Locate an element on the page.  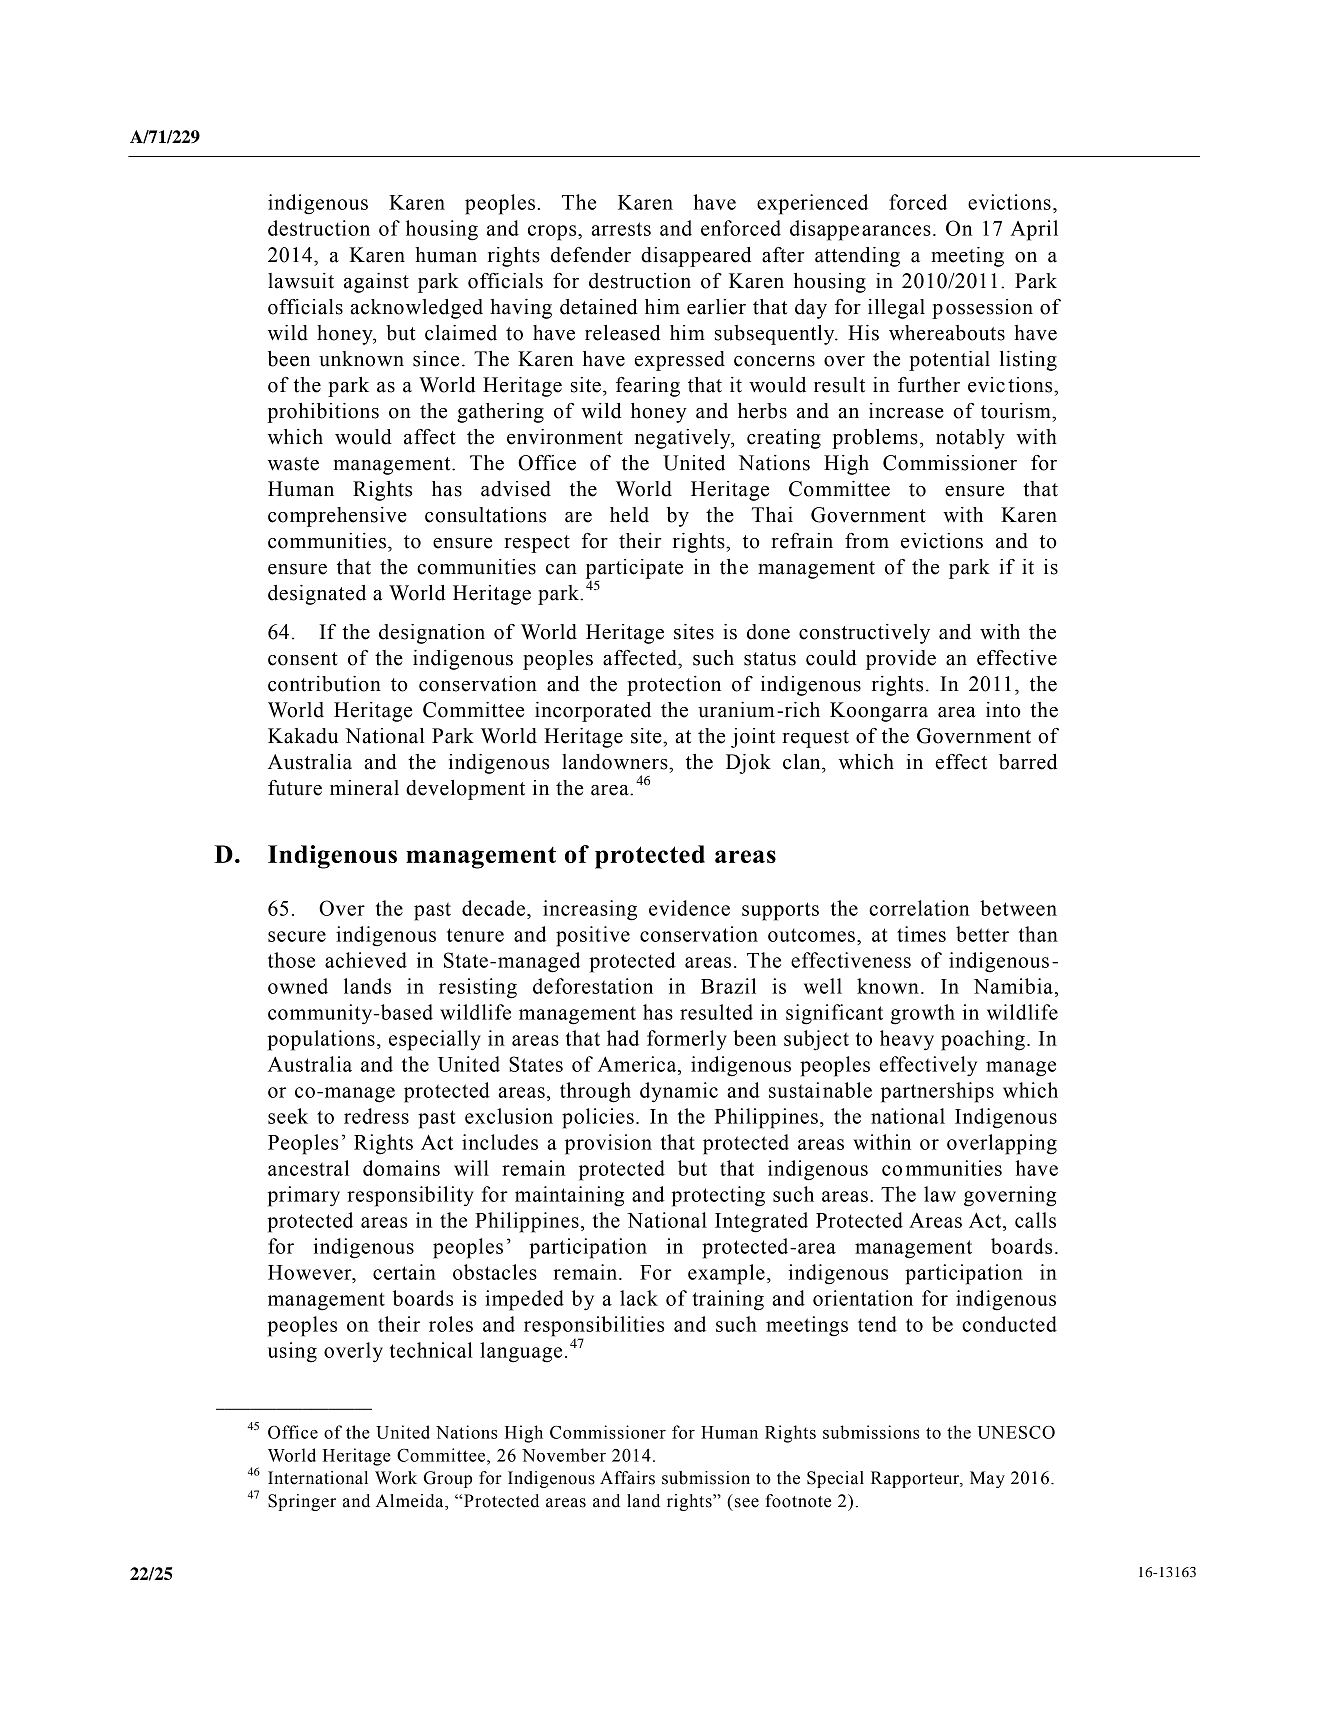
against is located at coordinates (376, 283).
